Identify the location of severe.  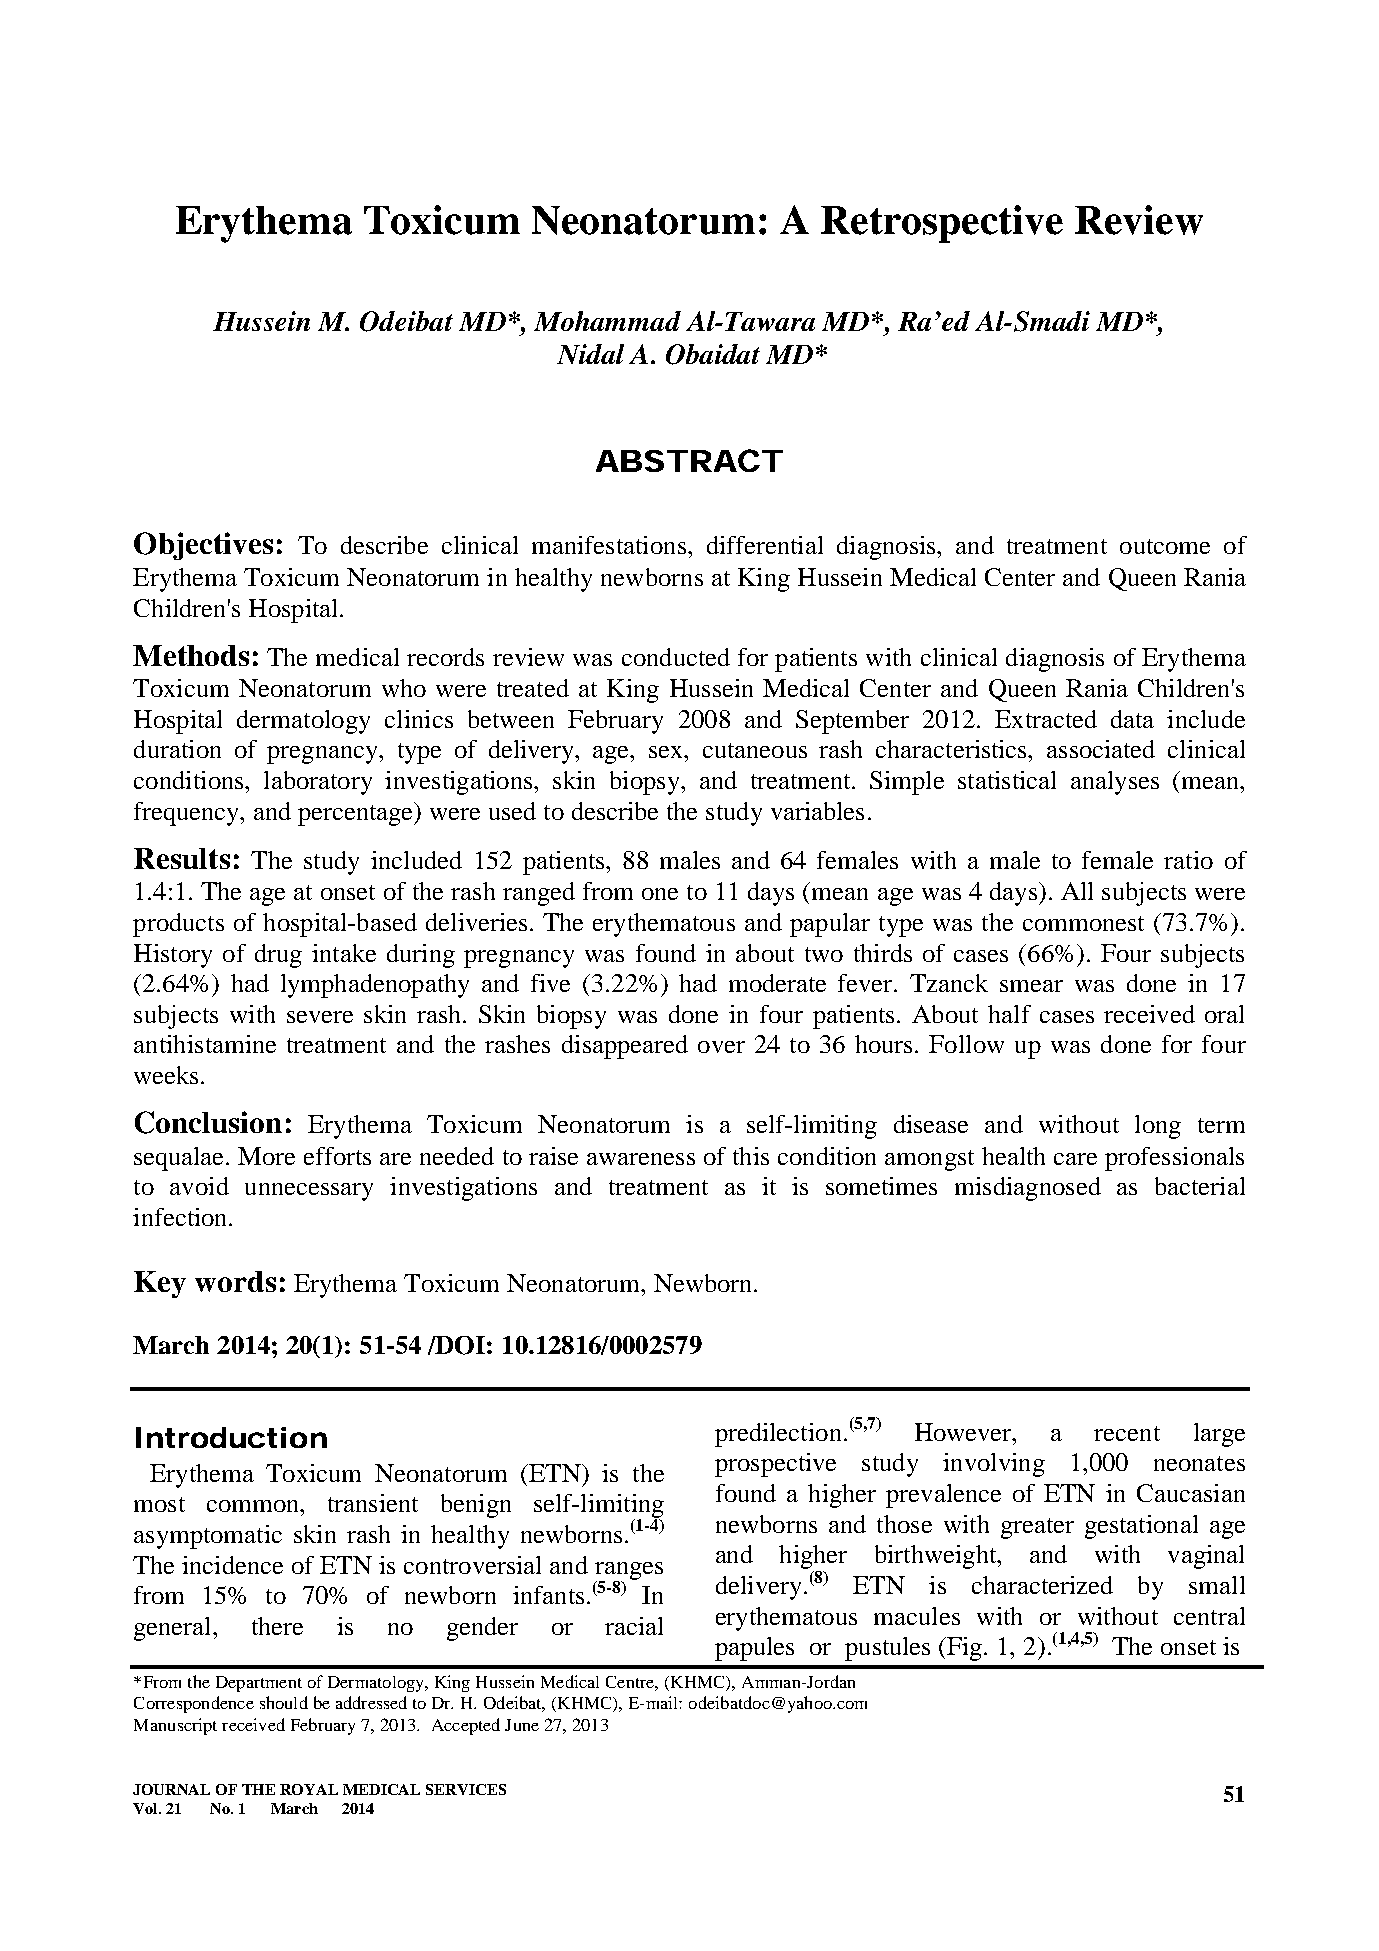
(320, 1017).
